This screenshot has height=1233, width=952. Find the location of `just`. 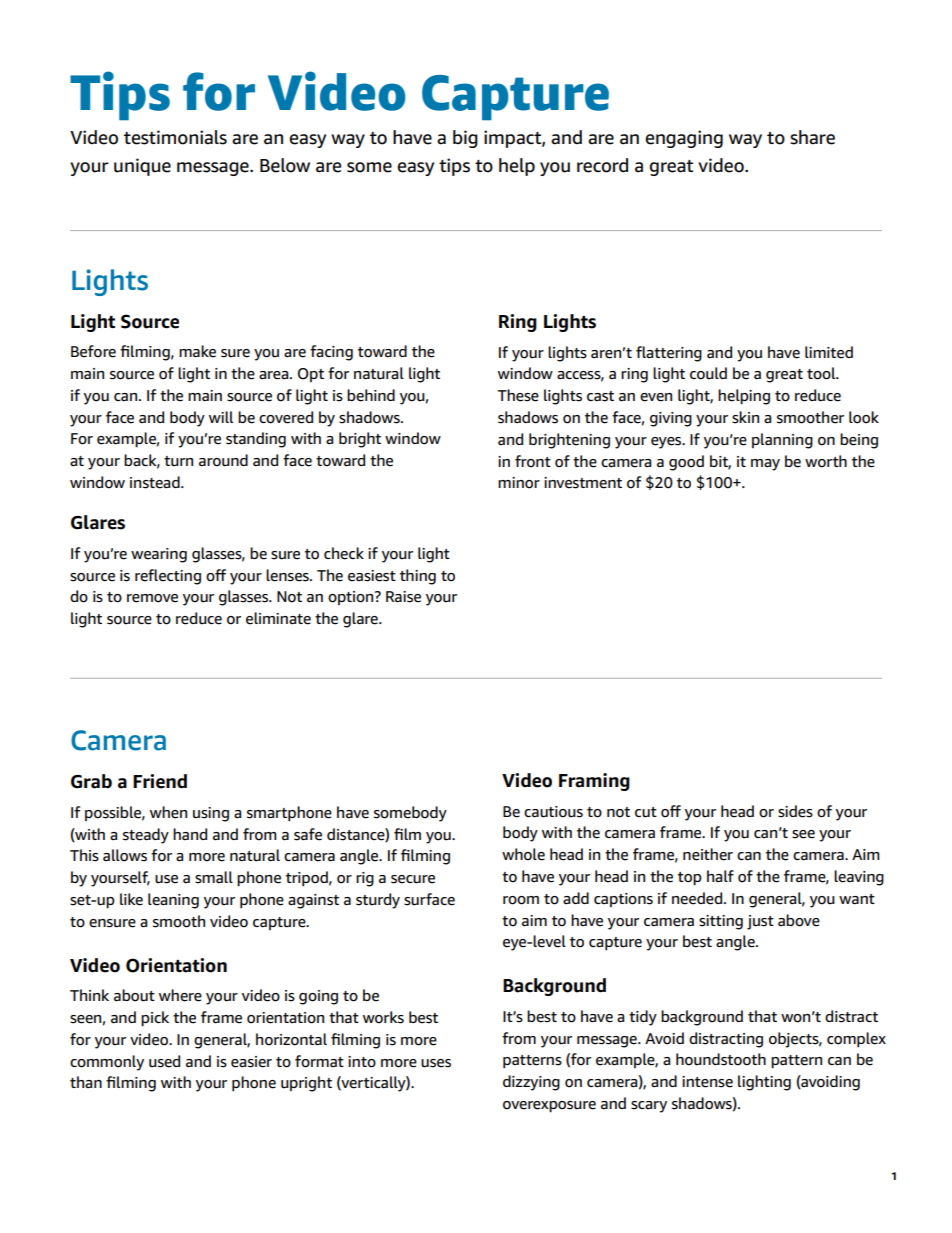

just is located at coordinates (760, 922).
